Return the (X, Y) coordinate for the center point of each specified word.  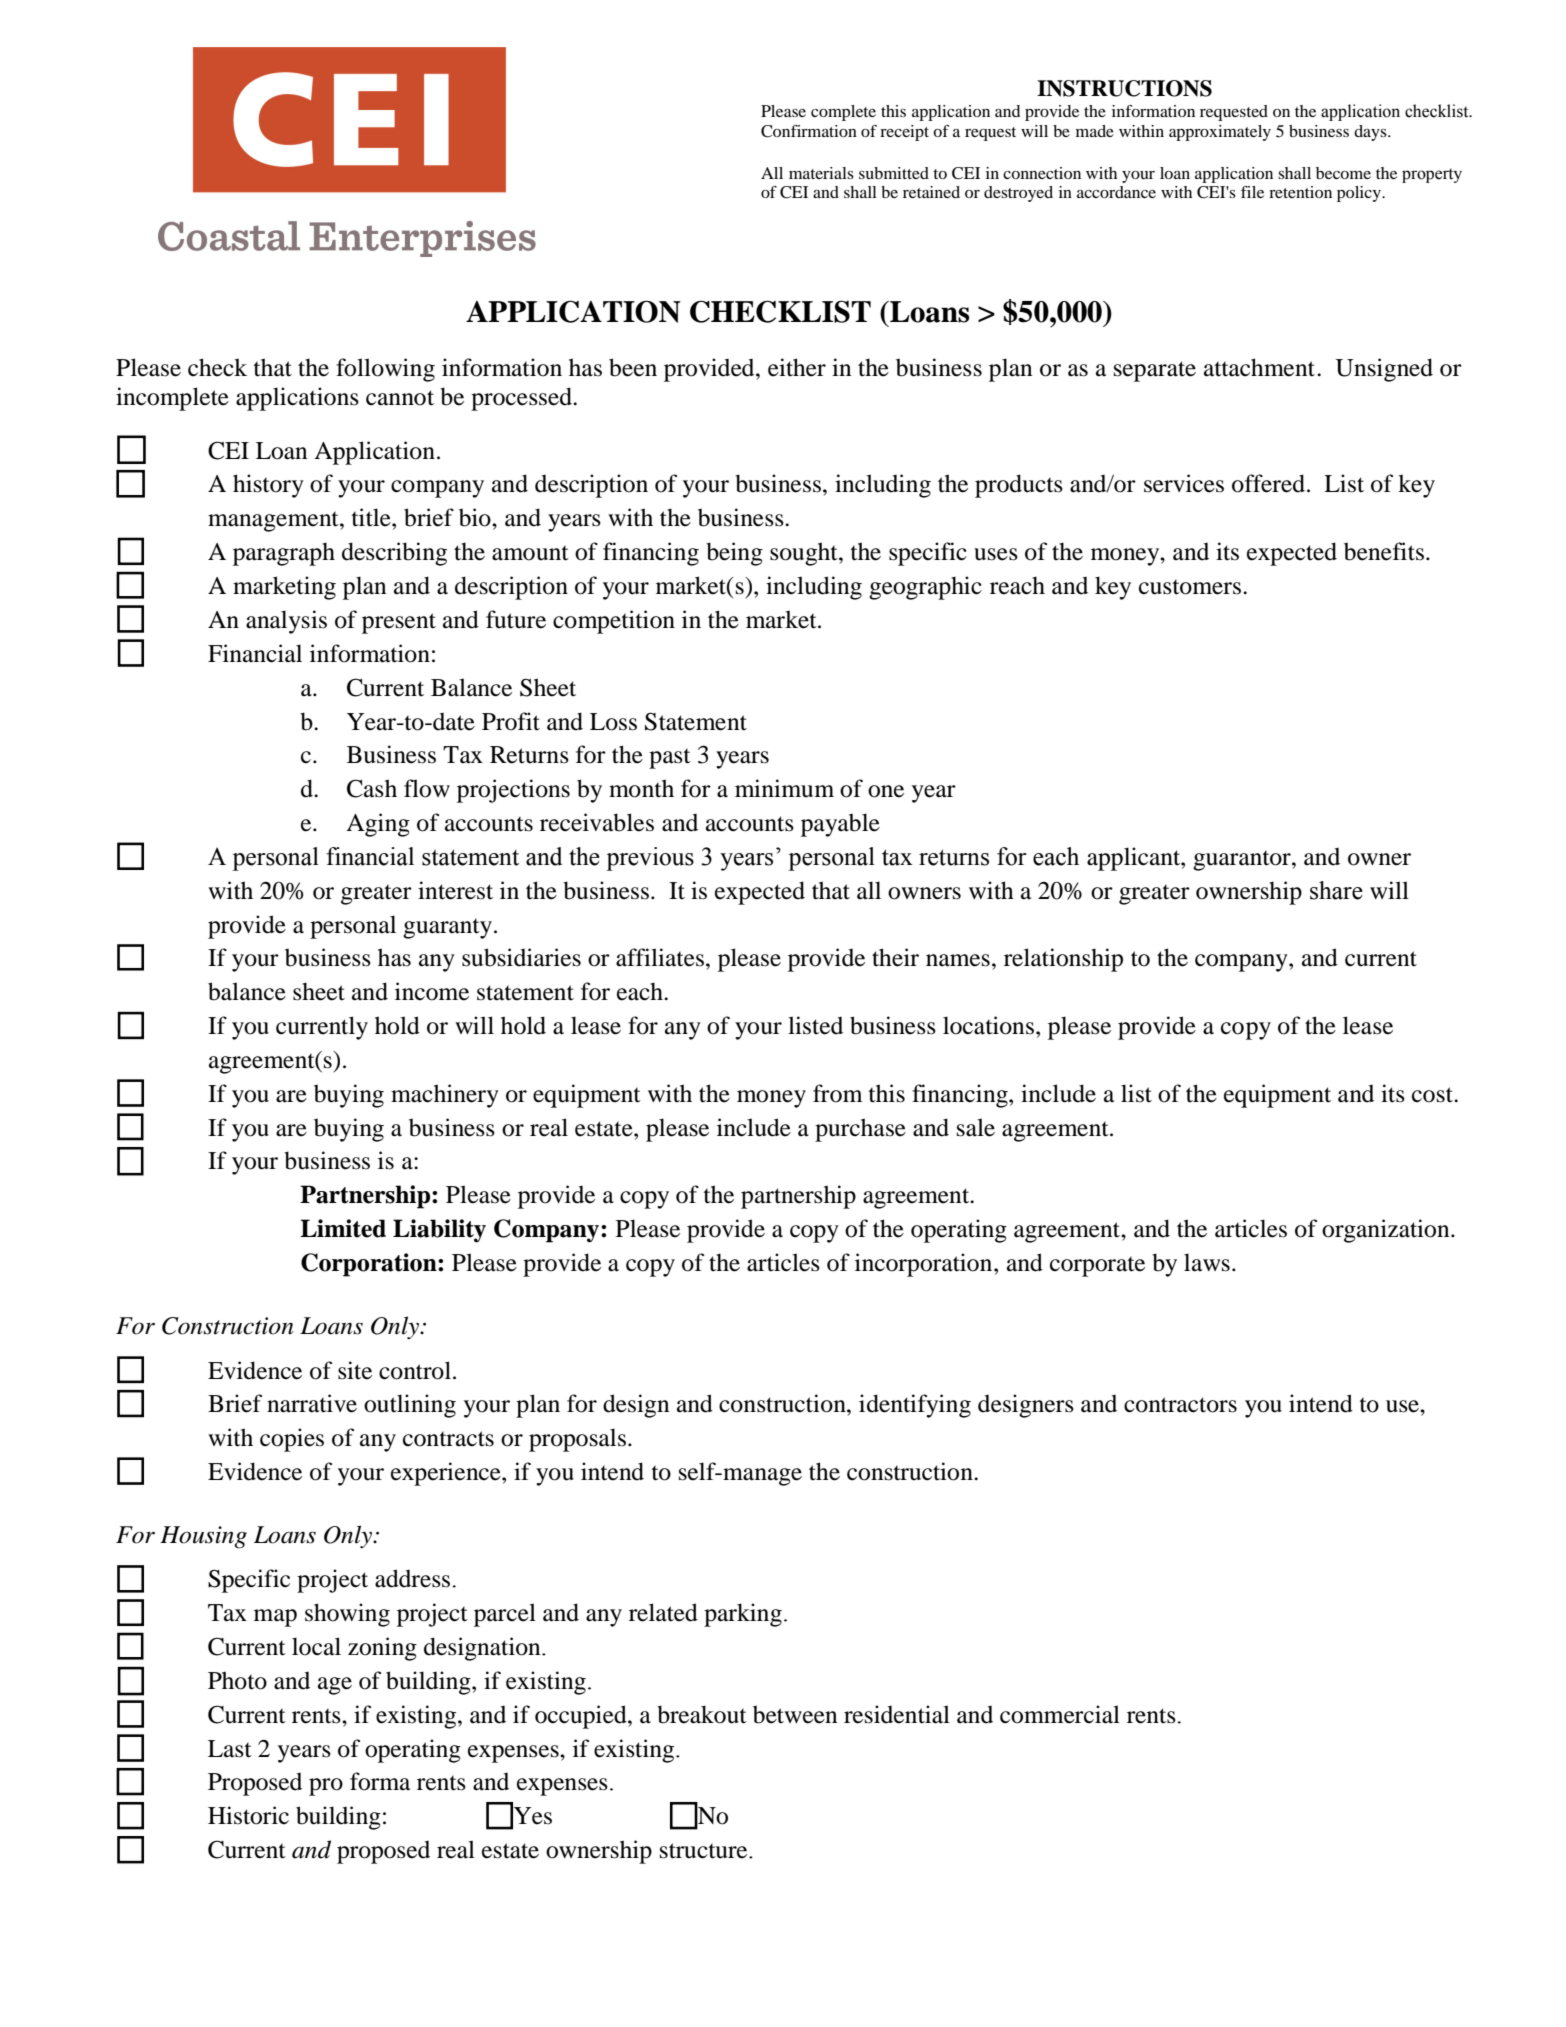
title (372, 517)
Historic (248, 1815)
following (385, 370)
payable (840, 825)
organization (1387, 1231)
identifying (915, 1406)
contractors (1180, 1405)
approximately (1220, 133)
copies (292, 1440)
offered (1268, 483)
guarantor (1243, 861)
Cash (372, 788)
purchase (860, 1130)
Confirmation (809, 131)
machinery (445, 1096)
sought (805, 554)
